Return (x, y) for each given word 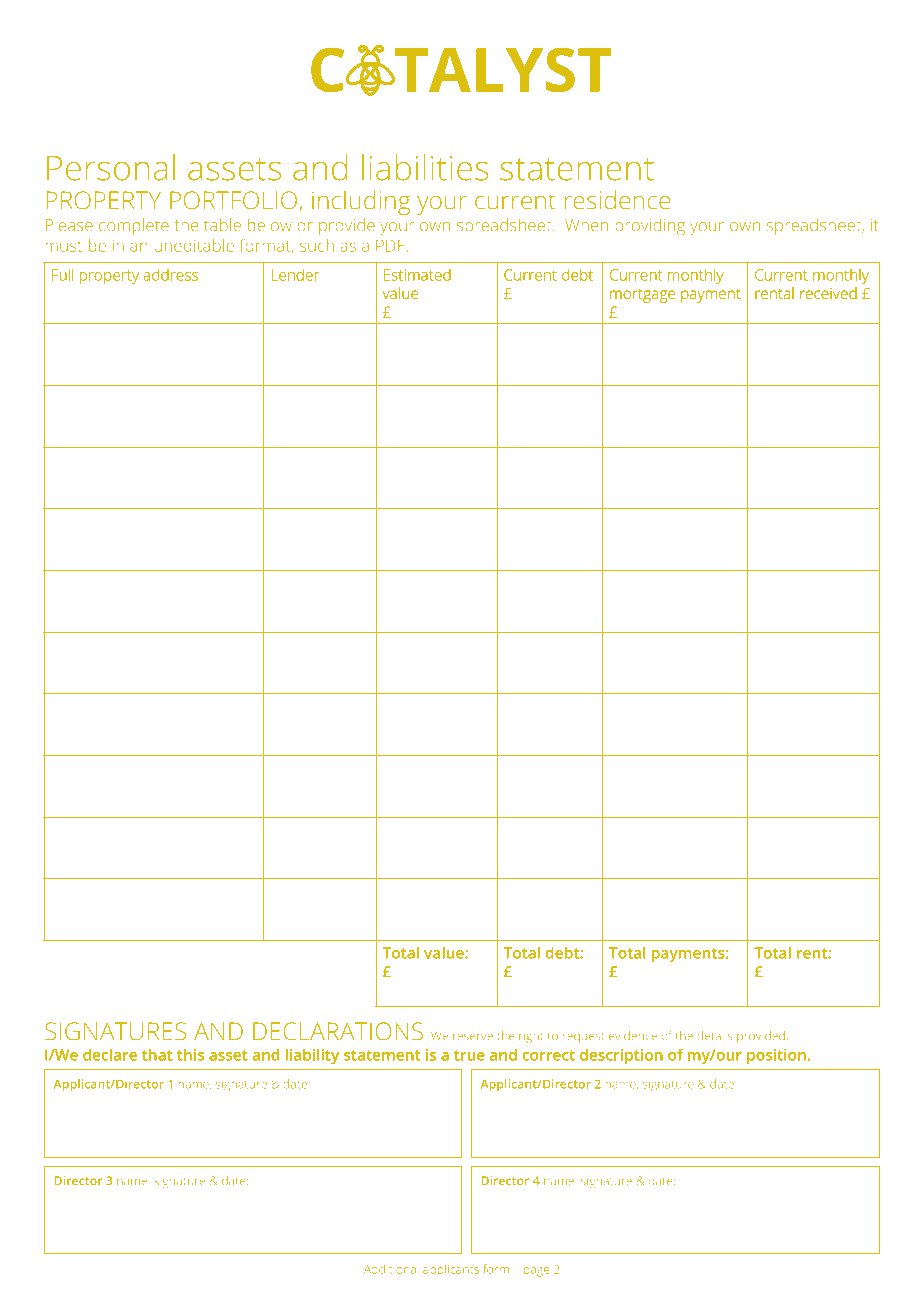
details (714, 1035)
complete (134, 226)
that (157, 1055)
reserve (473, 1036)
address (171, 275)
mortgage (642, 296)
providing (650, 226)
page (536, 1272)
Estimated (417, 275)
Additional (391, 1269)
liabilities (425, 167)
